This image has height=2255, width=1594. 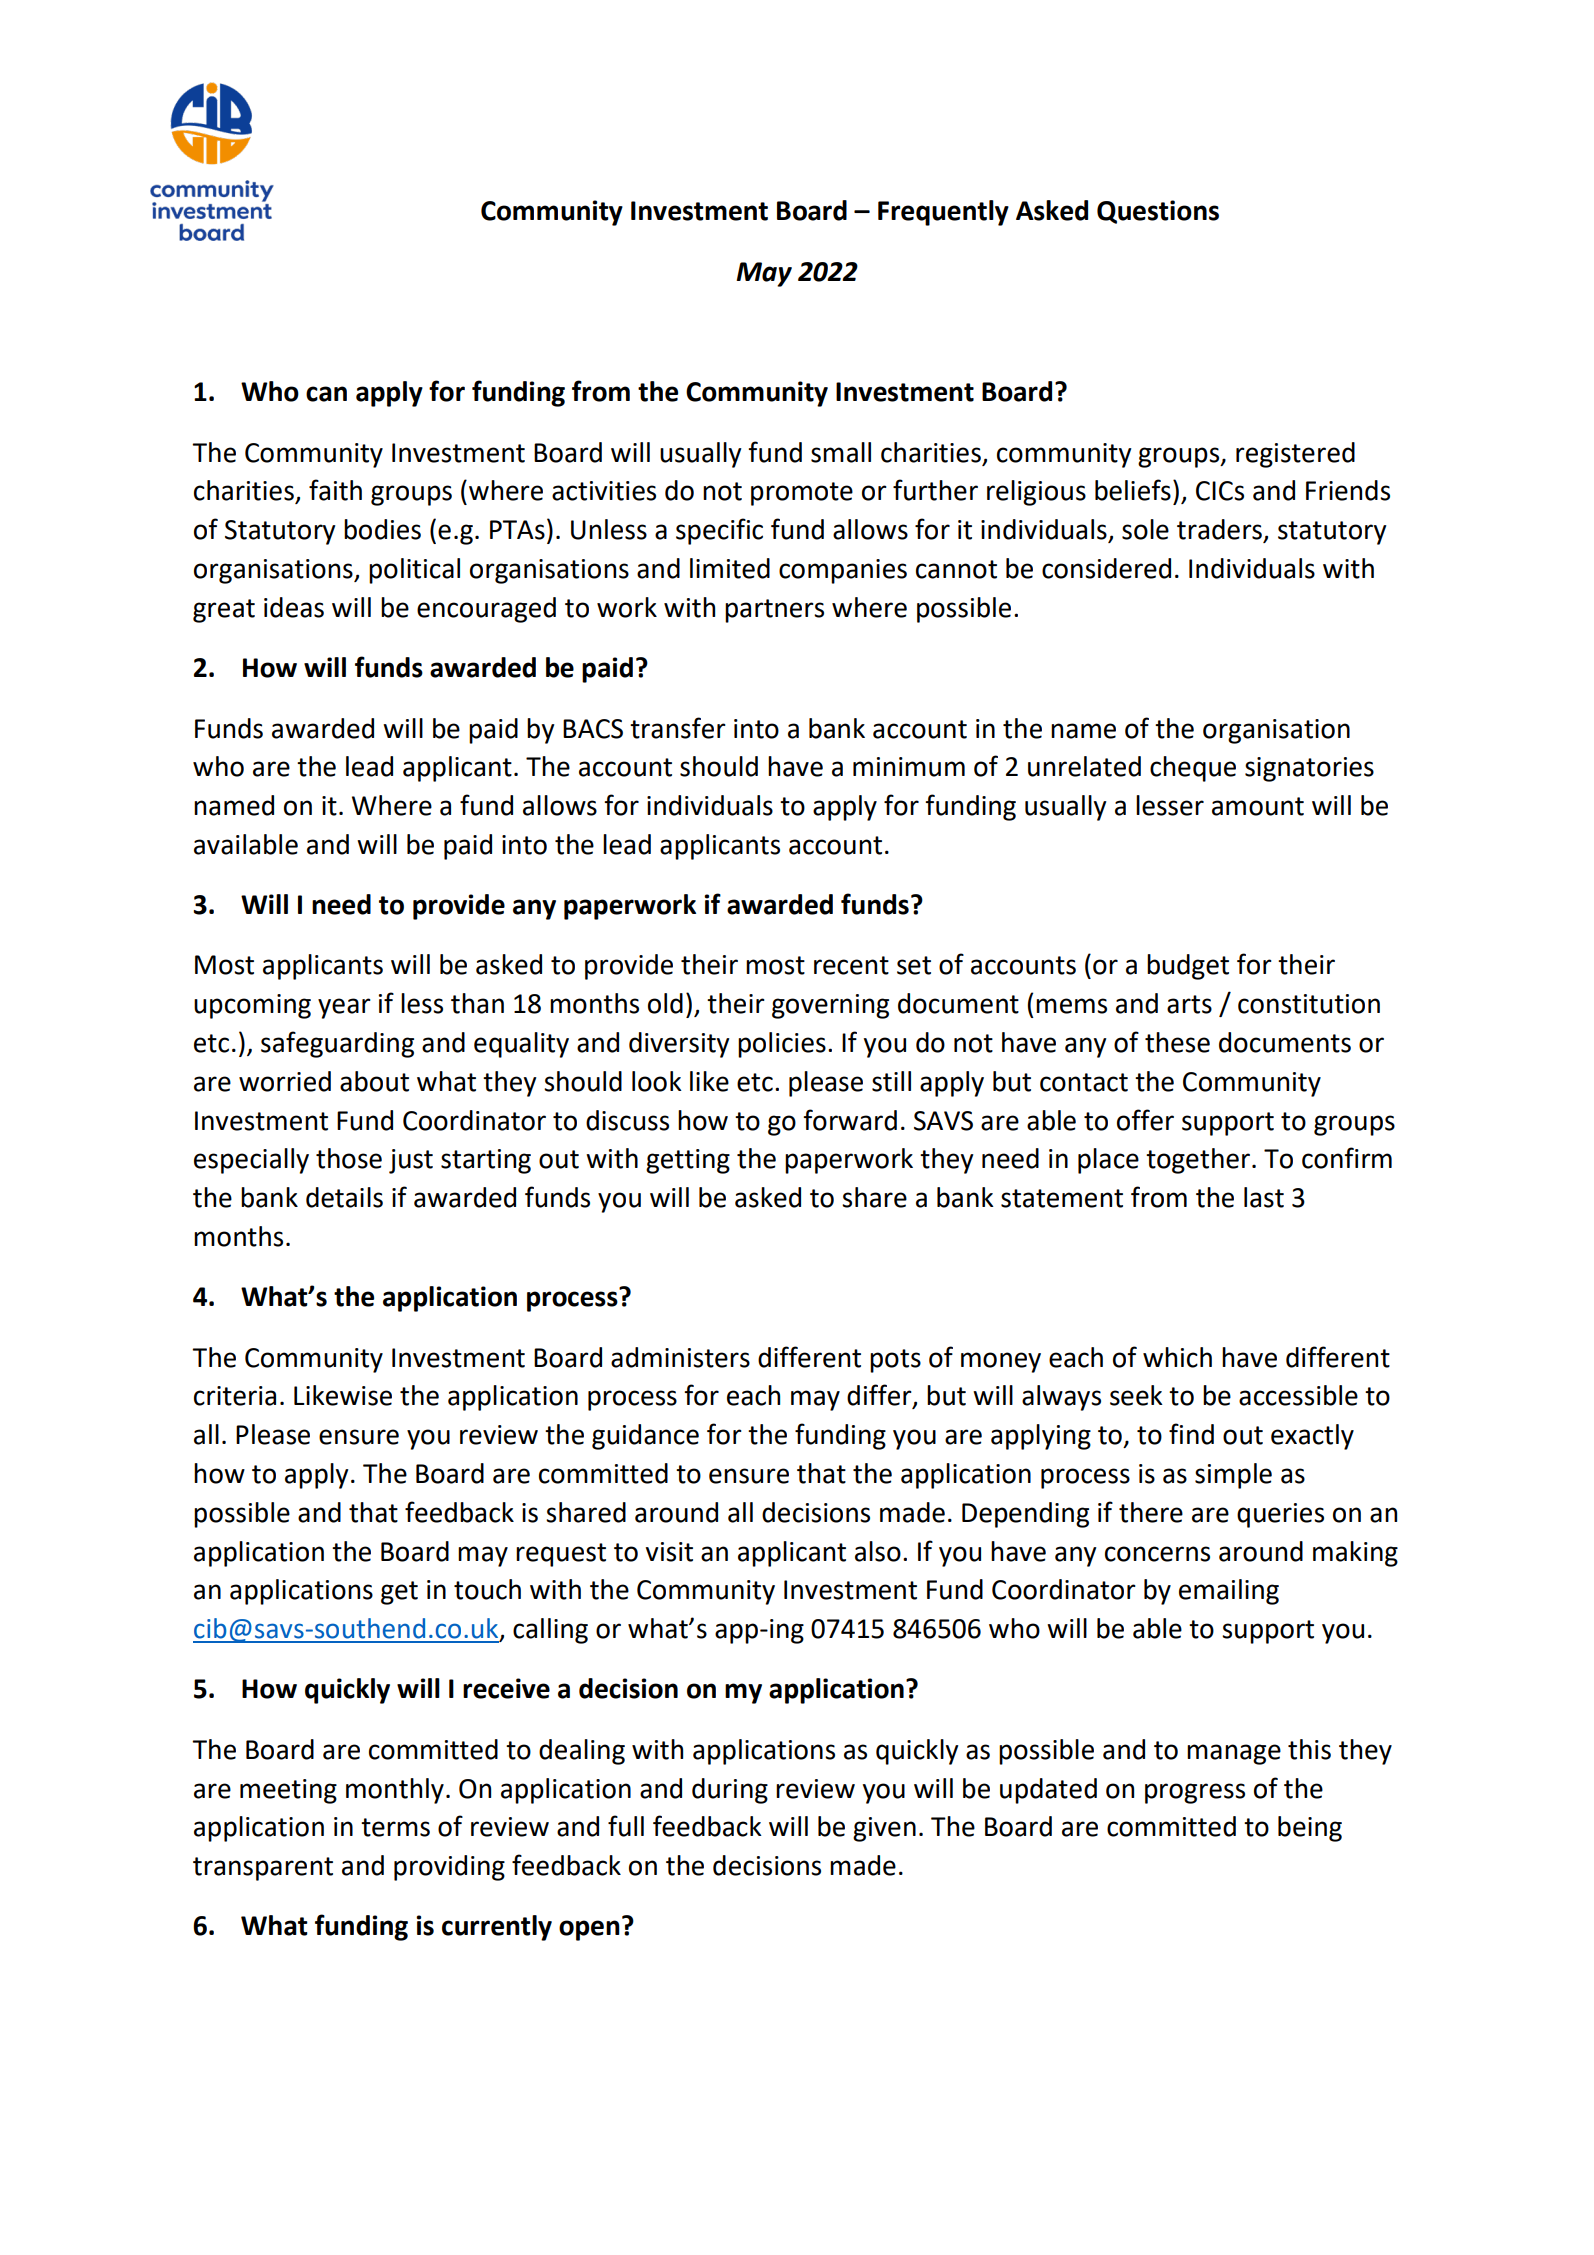 I want to click on policies, so click(x=782, y=1045).
